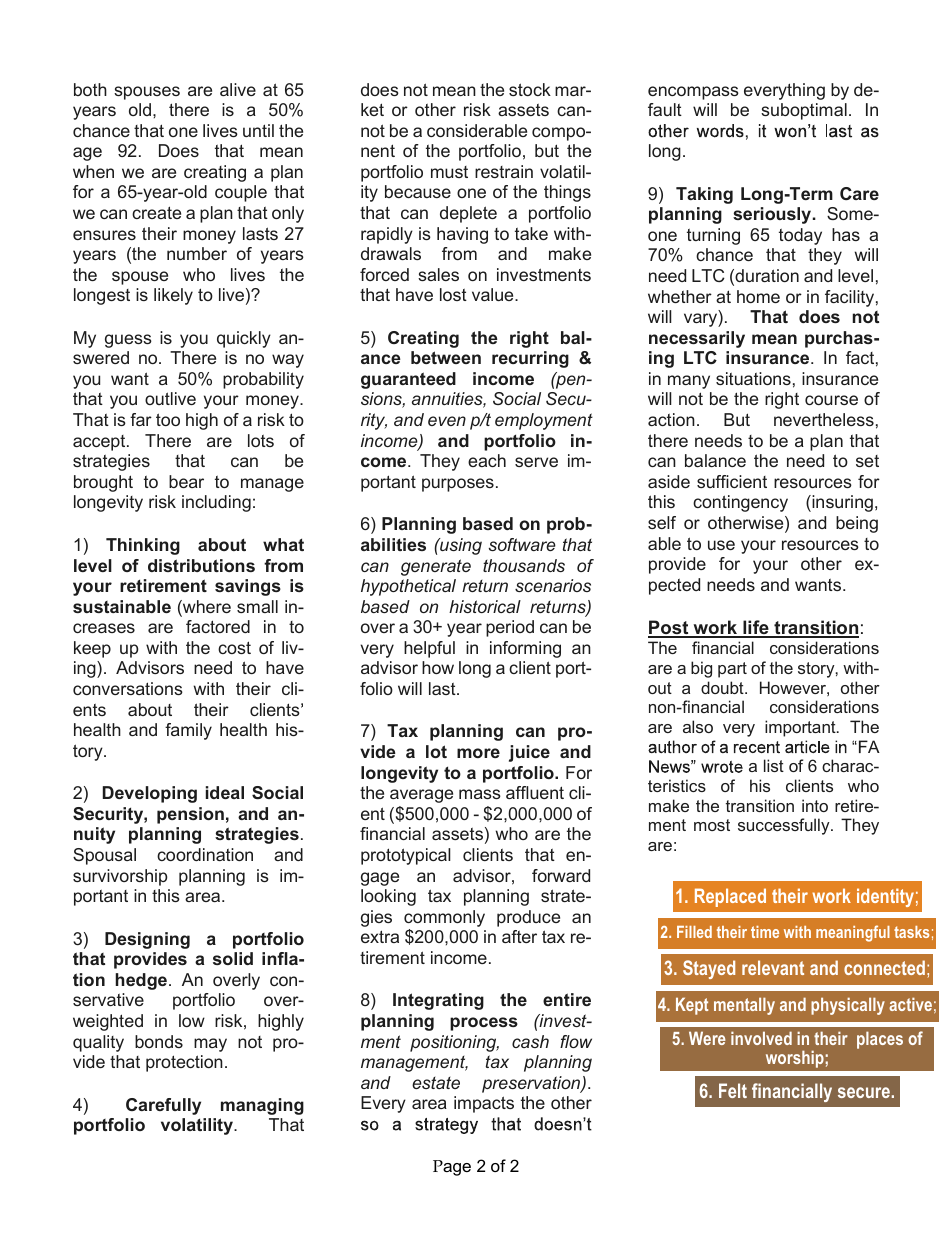  I want to click on period, so click(510, 628).
